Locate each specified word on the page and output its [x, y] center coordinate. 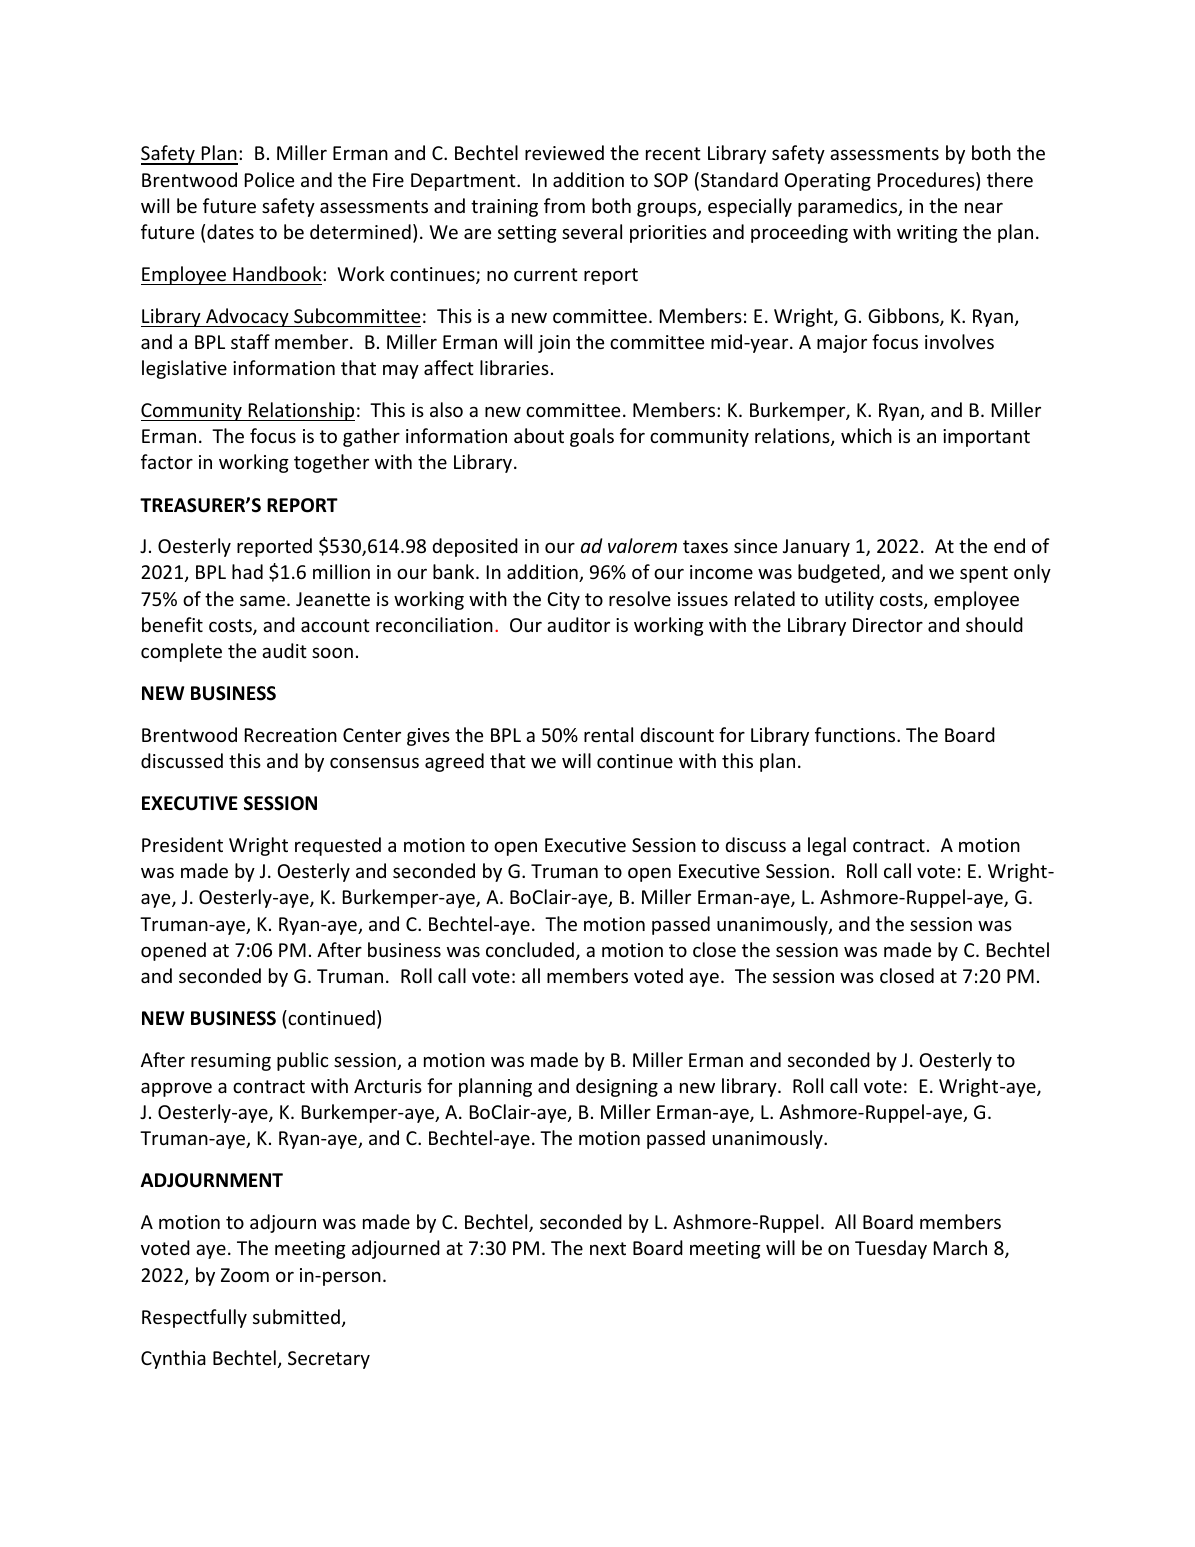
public [302, 1061]
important [986, 438]
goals [592, 437]
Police [269, 179]
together [331, 463]
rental [608, 734]
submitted [296, 1316]
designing [617, 1087]
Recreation [291, 735]
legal [827, 846]
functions [856, 734]
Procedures [927, 181]
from [564, 205]
